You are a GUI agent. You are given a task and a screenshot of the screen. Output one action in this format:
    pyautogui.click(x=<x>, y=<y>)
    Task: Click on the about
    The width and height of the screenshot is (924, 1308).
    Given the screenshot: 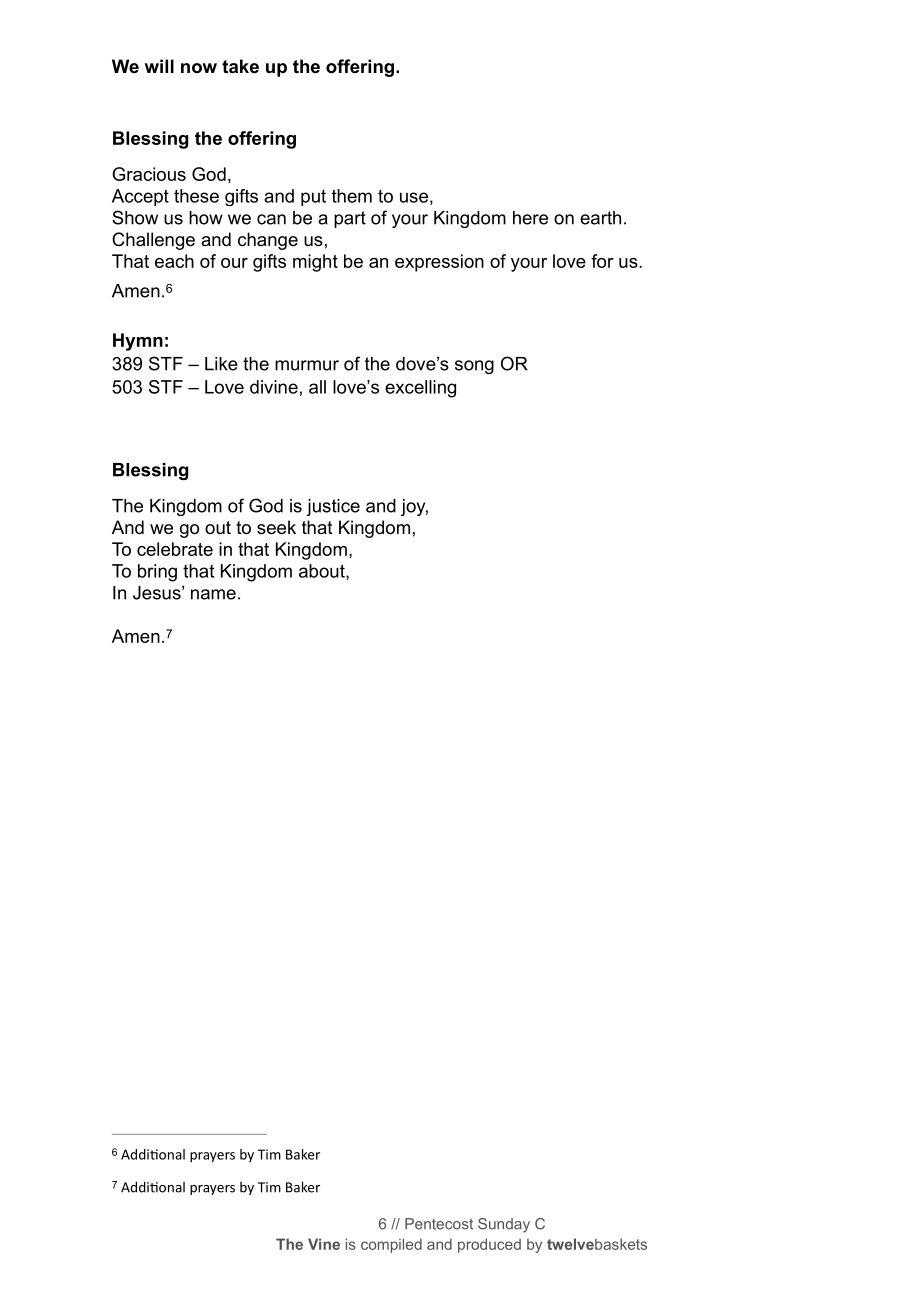 What is the action you would take?
    pyautogui.click(x=323, y=572)
